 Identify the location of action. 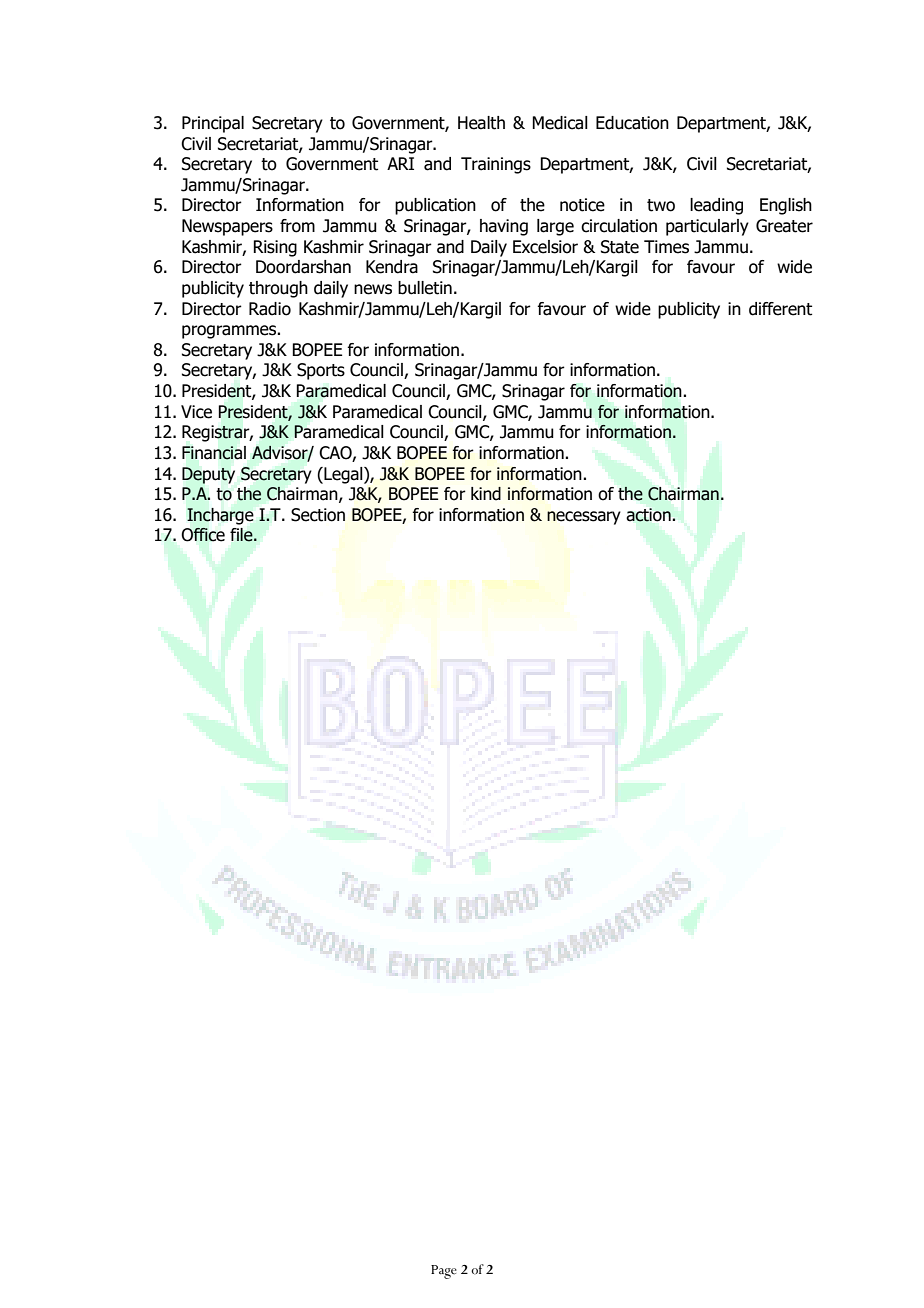
(649, 515).
